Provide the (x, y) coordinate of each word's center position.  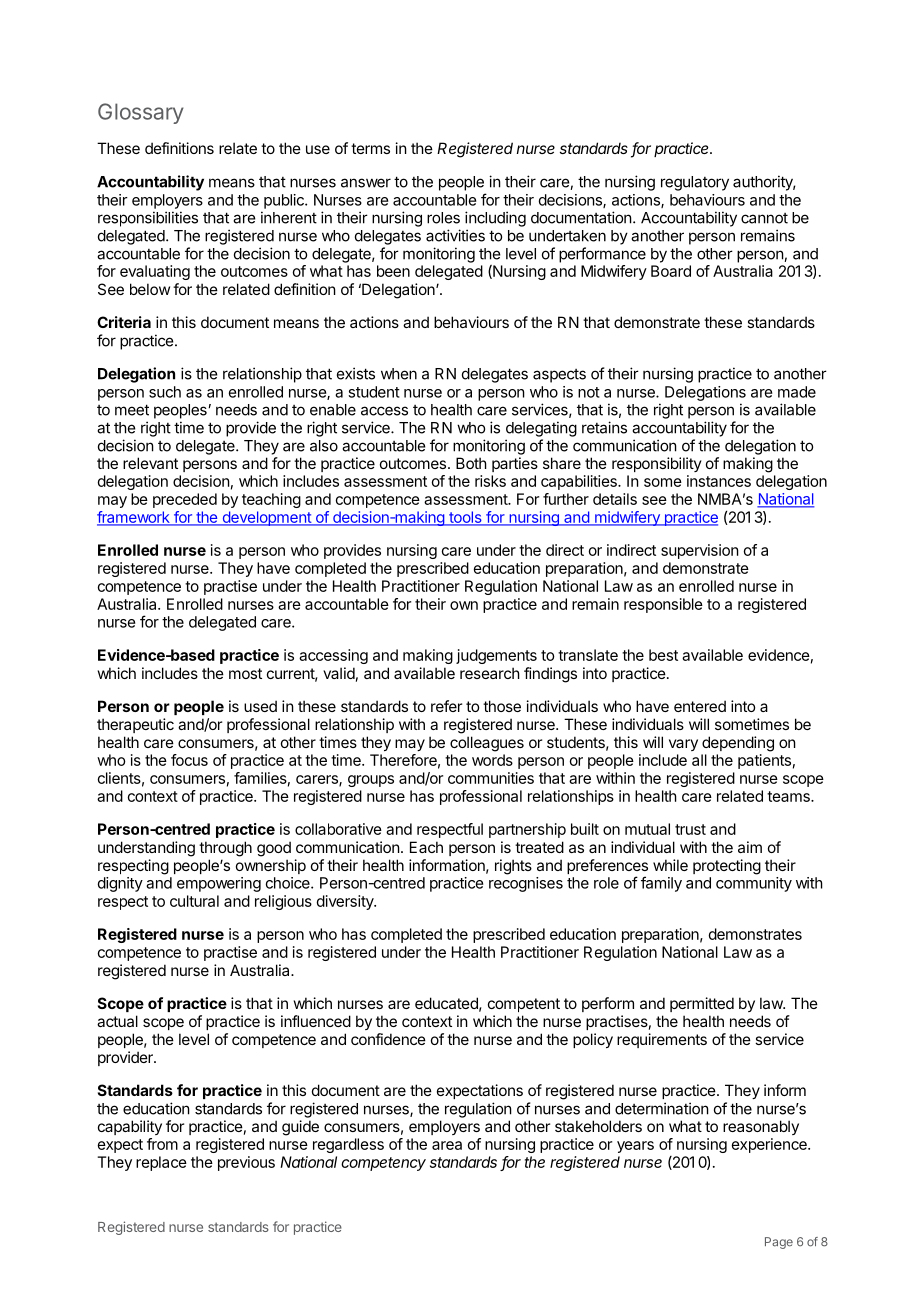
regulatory (695, 183)
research (490, 673)
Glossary (141, 113)
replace (161, 1163)
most (245, 673)
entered (700, 706)
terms (370, 148)
